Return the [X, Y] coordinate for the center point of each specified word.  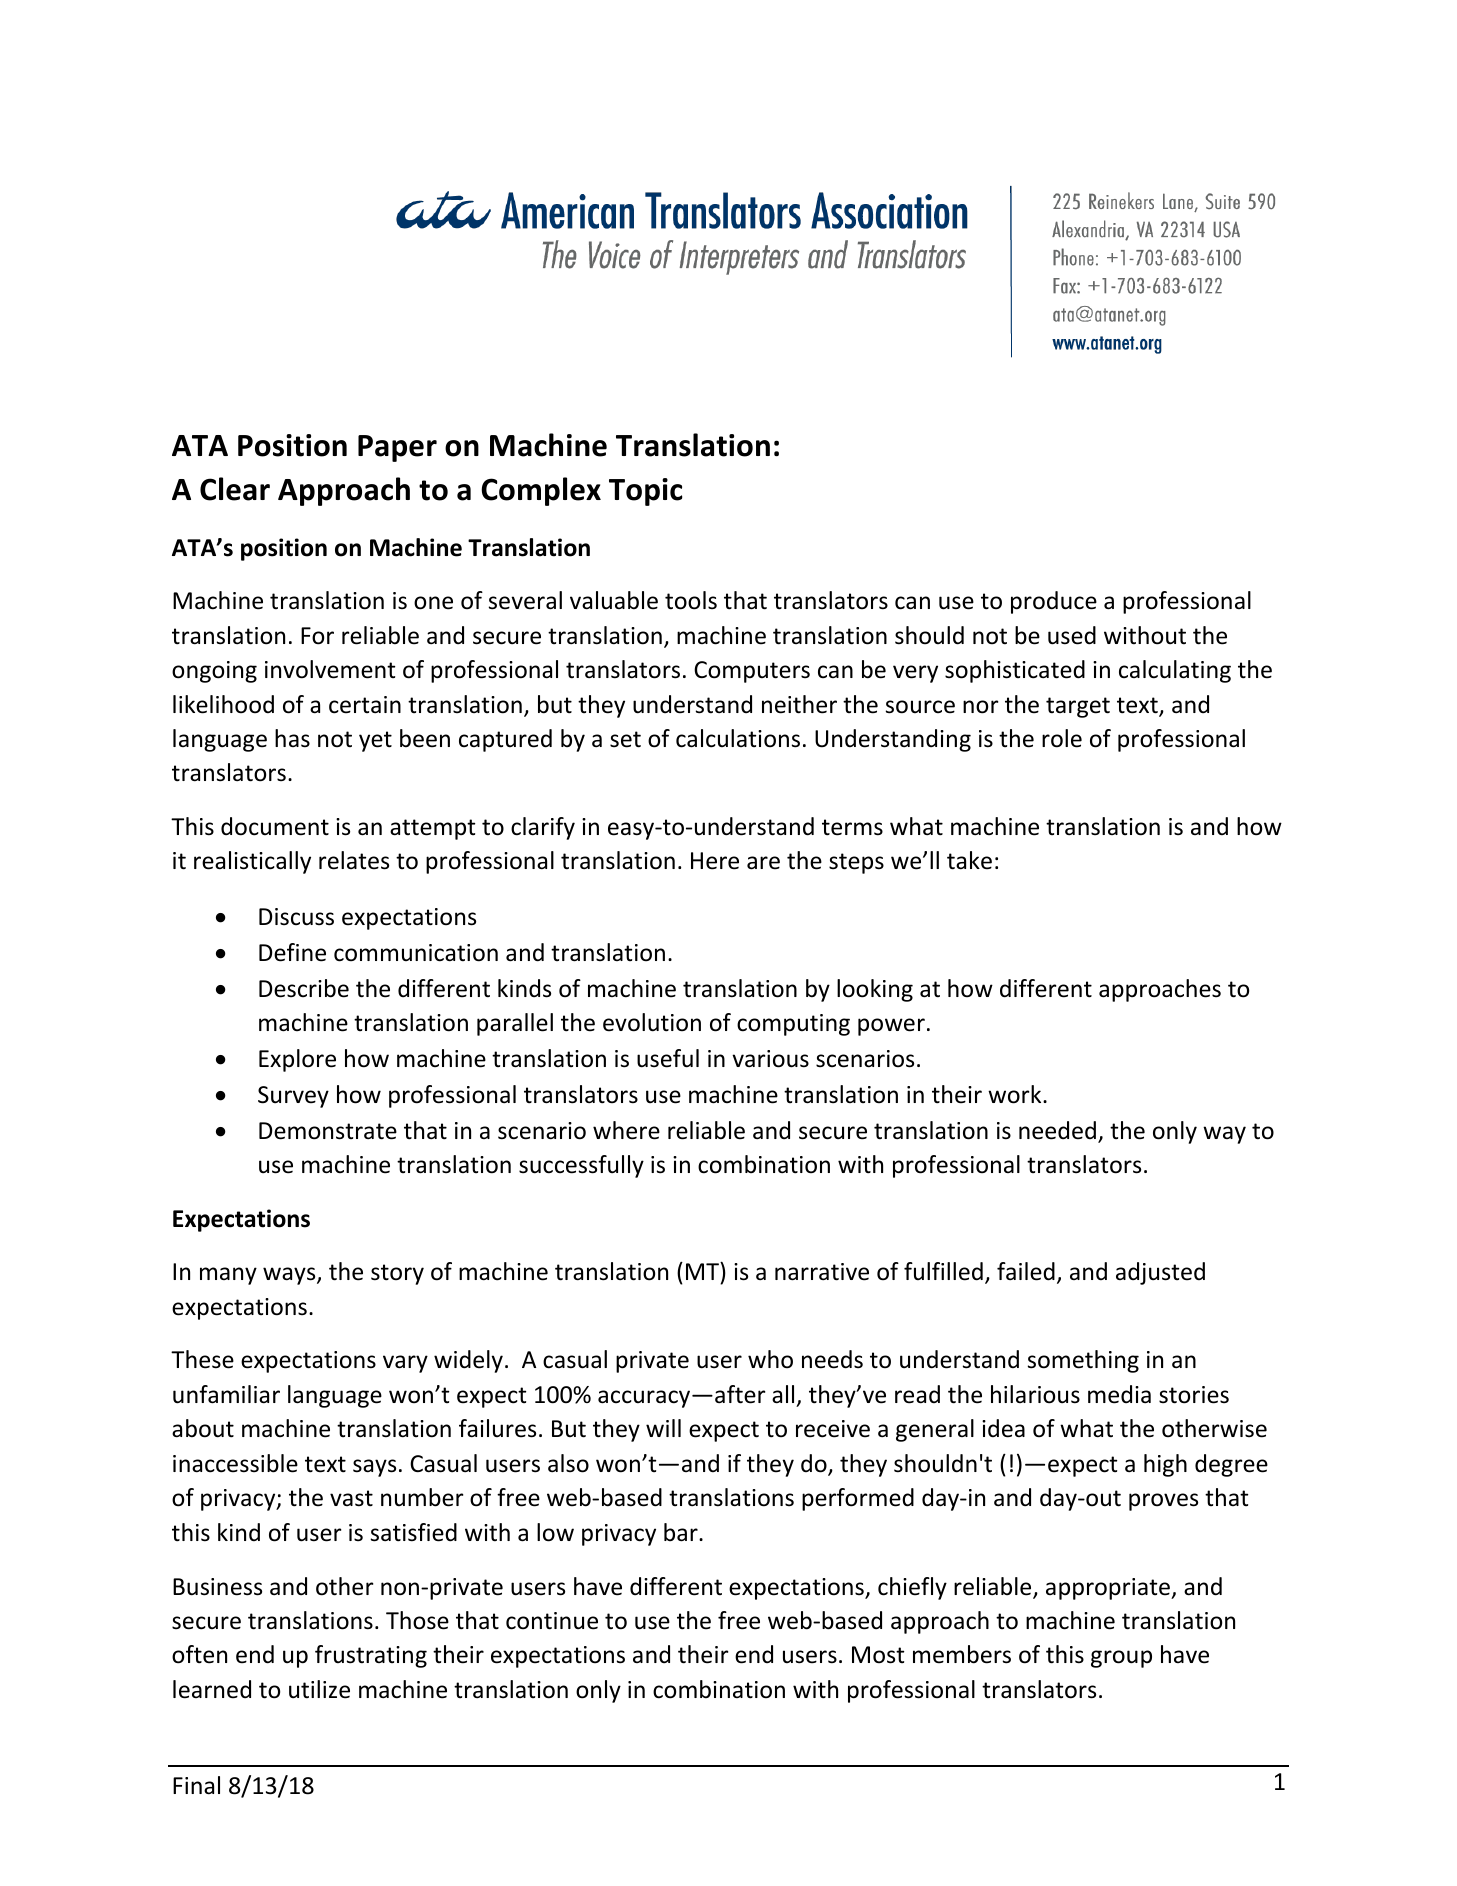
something [1083, 1361]
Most [878, 1655]
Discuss [296, 917]
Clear [235, 489]
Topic [645, 492]
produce [1054, 602]
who [770, 1359]
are [763, 863]
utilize [319, 1689]
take [969, 860]
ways [290, 1276]
